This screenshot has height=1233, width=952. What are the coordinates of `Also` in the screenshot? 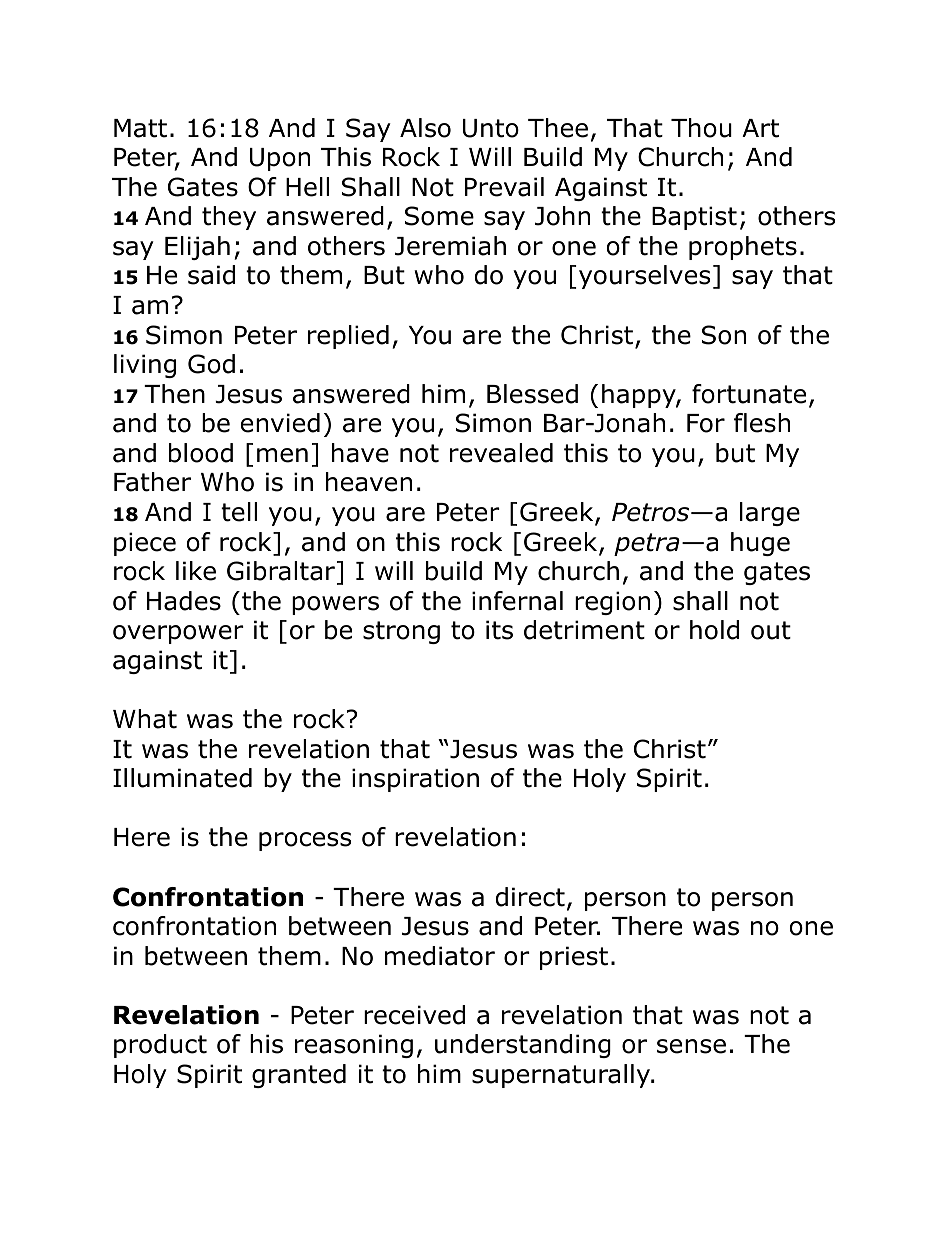 It's located at (425, 128).
